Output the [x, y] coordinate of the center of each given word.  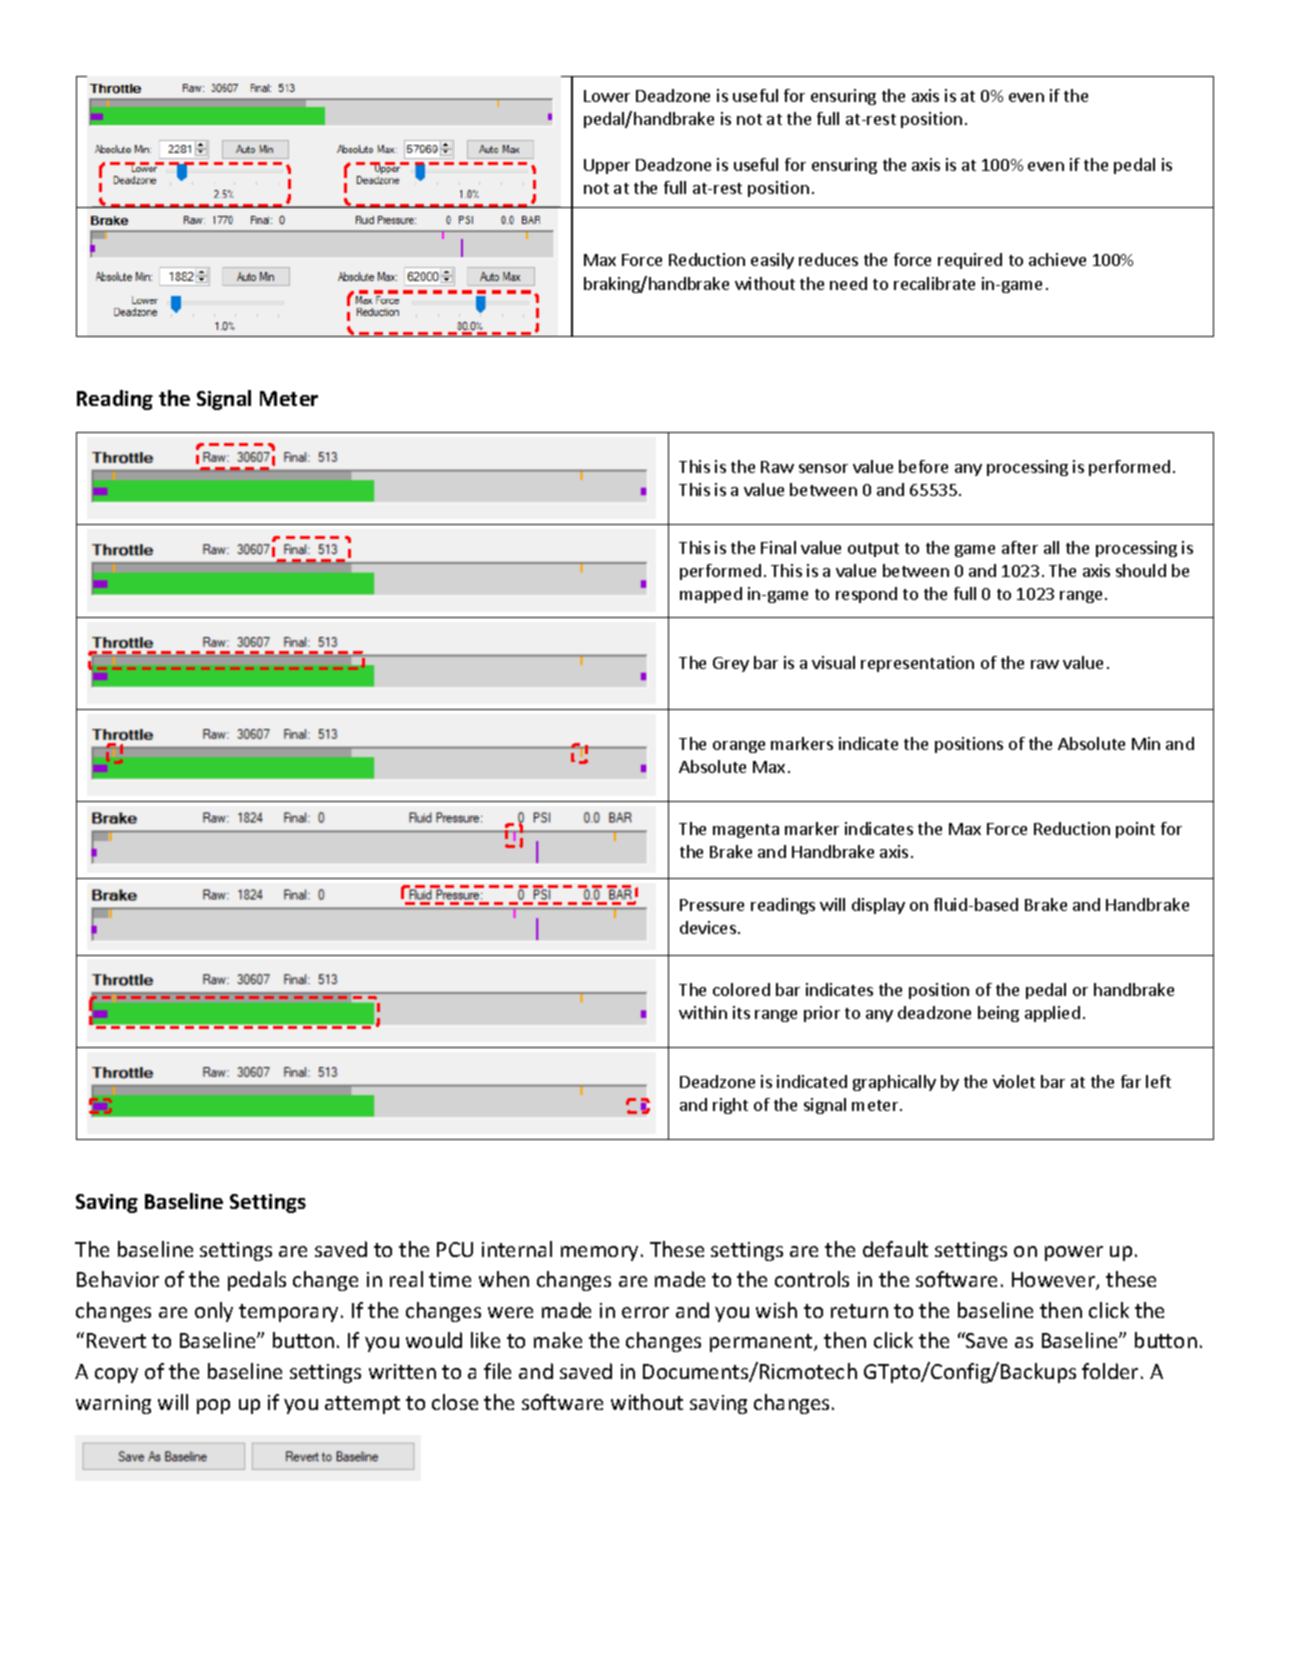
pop [213, 1406]
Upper [607, 166]
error [645, 1312]
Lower [607, 96]
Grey [731, 664]
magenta [746, 831]
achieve [1057, 259]
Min [1146, 743]
